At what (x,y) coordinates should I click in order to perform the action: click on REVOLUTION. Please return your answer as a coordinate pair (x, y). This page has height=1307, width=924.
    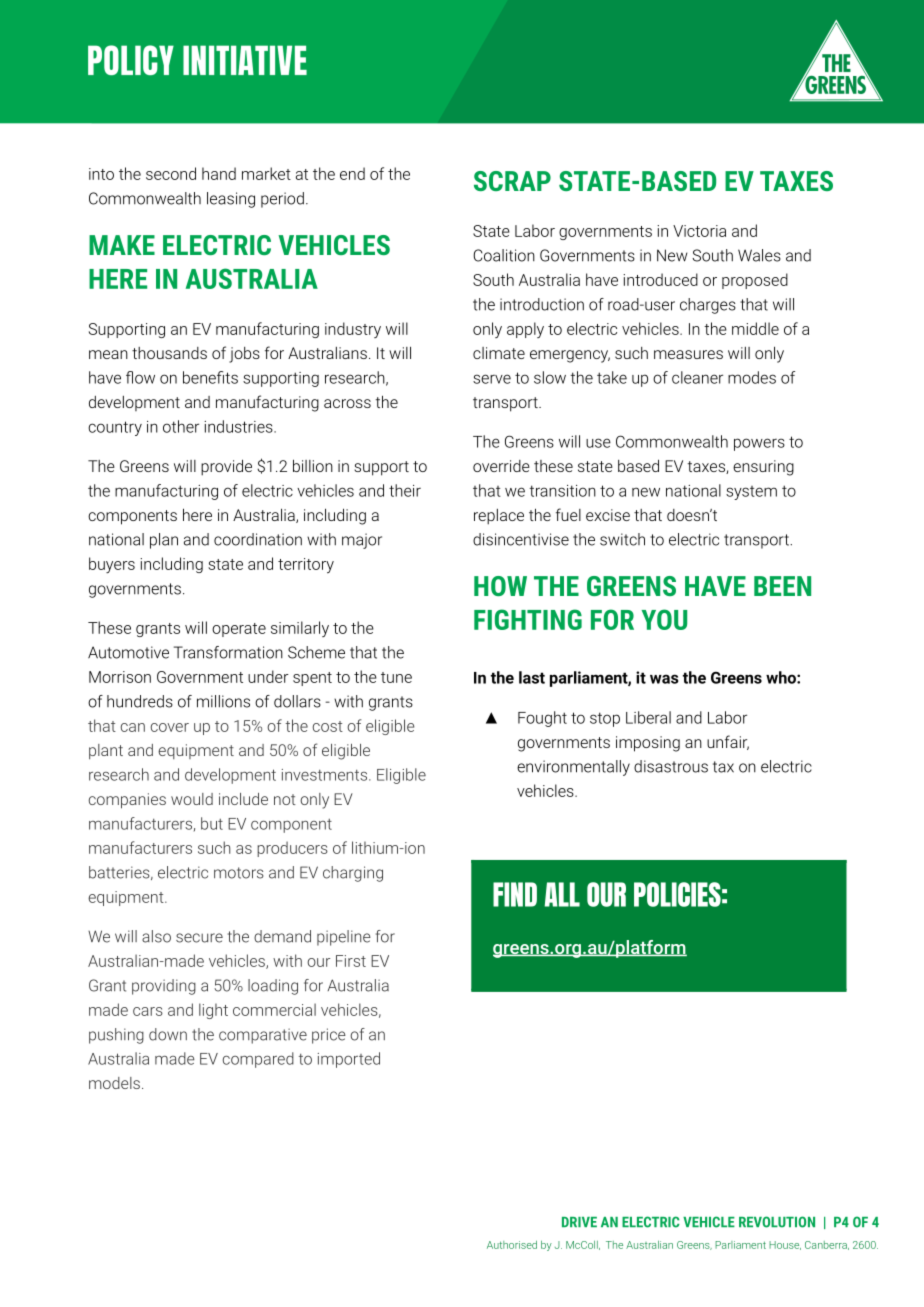
    Looking at the image, I should click on (777, 1222).
